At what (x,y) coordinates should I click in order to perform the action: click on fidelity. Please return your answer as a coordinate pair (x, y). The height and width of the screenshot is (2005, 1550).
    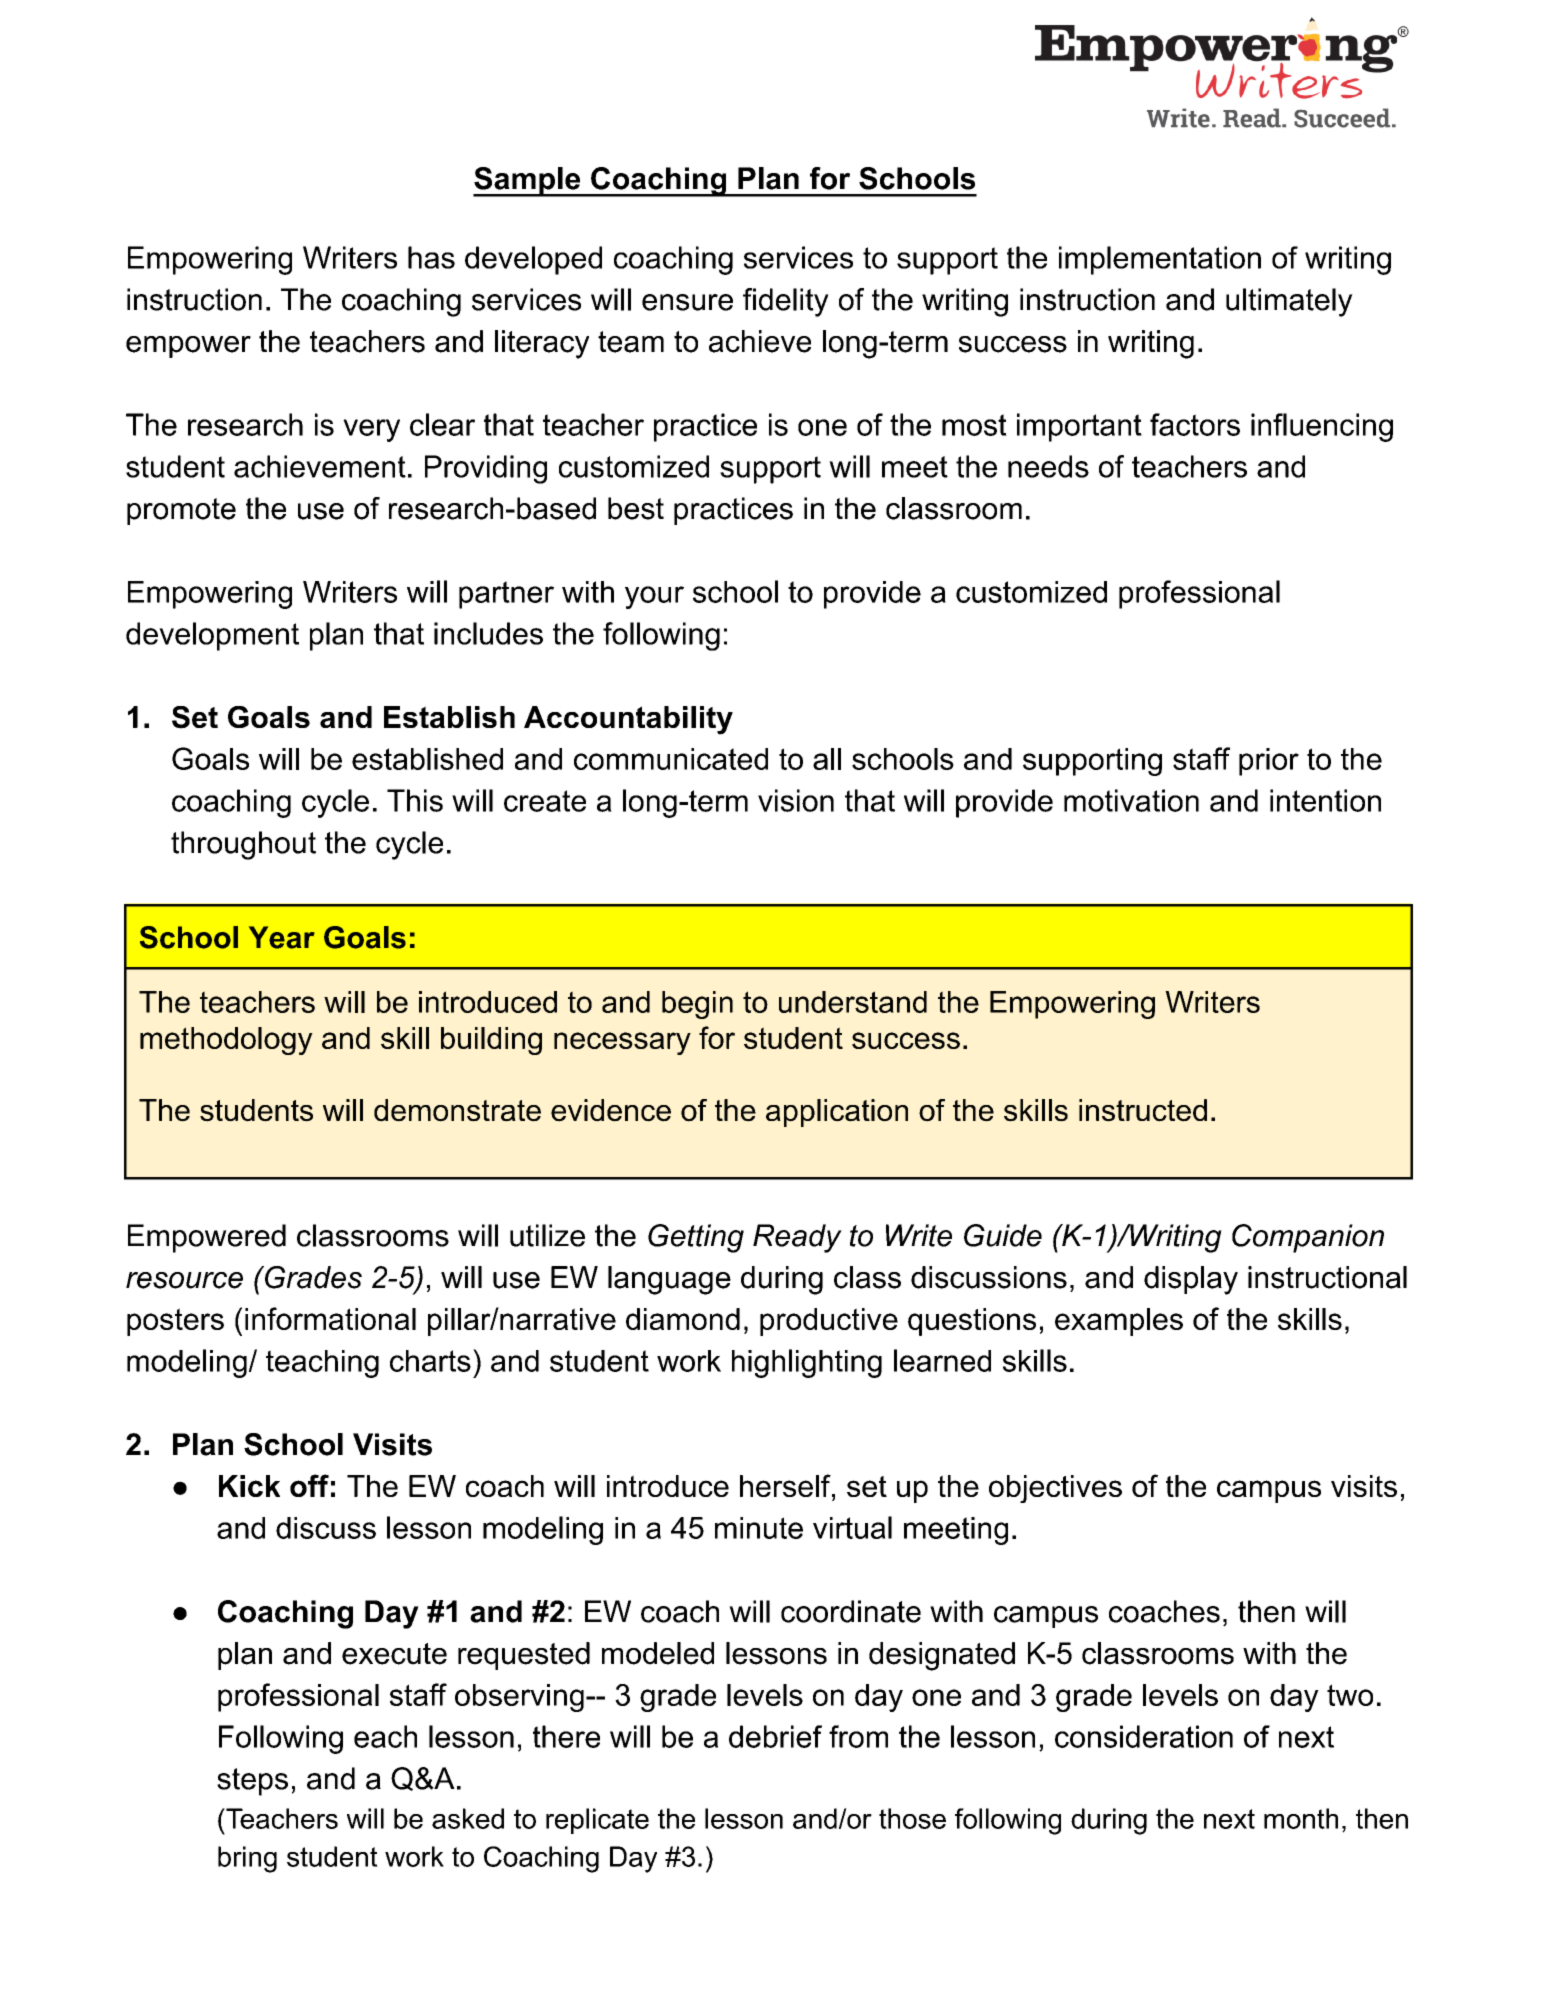
    Looking at the image, I should click on (786, 302).
